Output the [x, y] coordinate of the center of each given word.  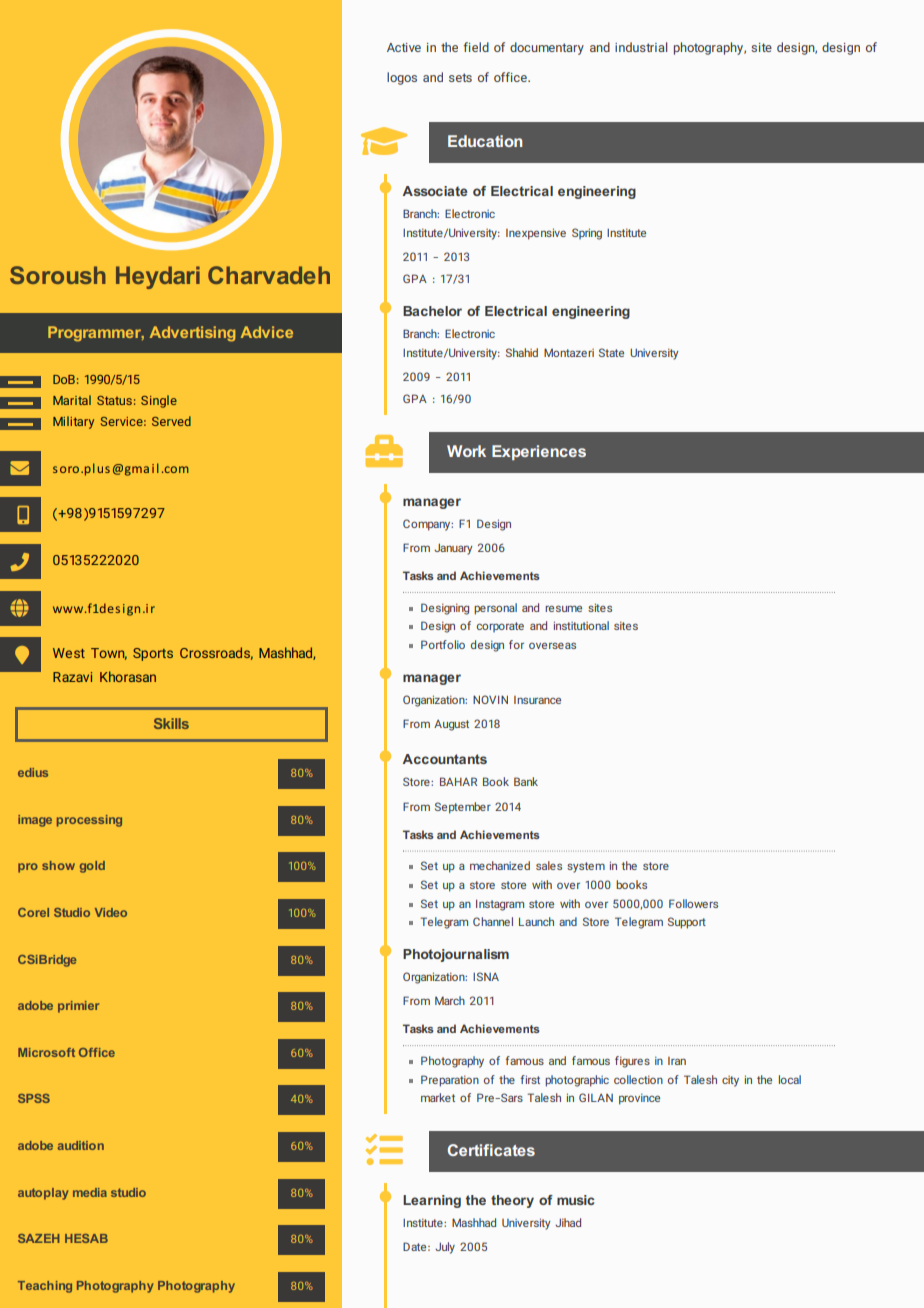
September [463, 808]
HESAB [86, 1238]
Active [404, 47]
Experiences [539, 452]
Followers [693, 903]
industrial [641, 47]
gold [92, 867]
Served [171, 421]
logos [402, 78]
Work [466, 451]
